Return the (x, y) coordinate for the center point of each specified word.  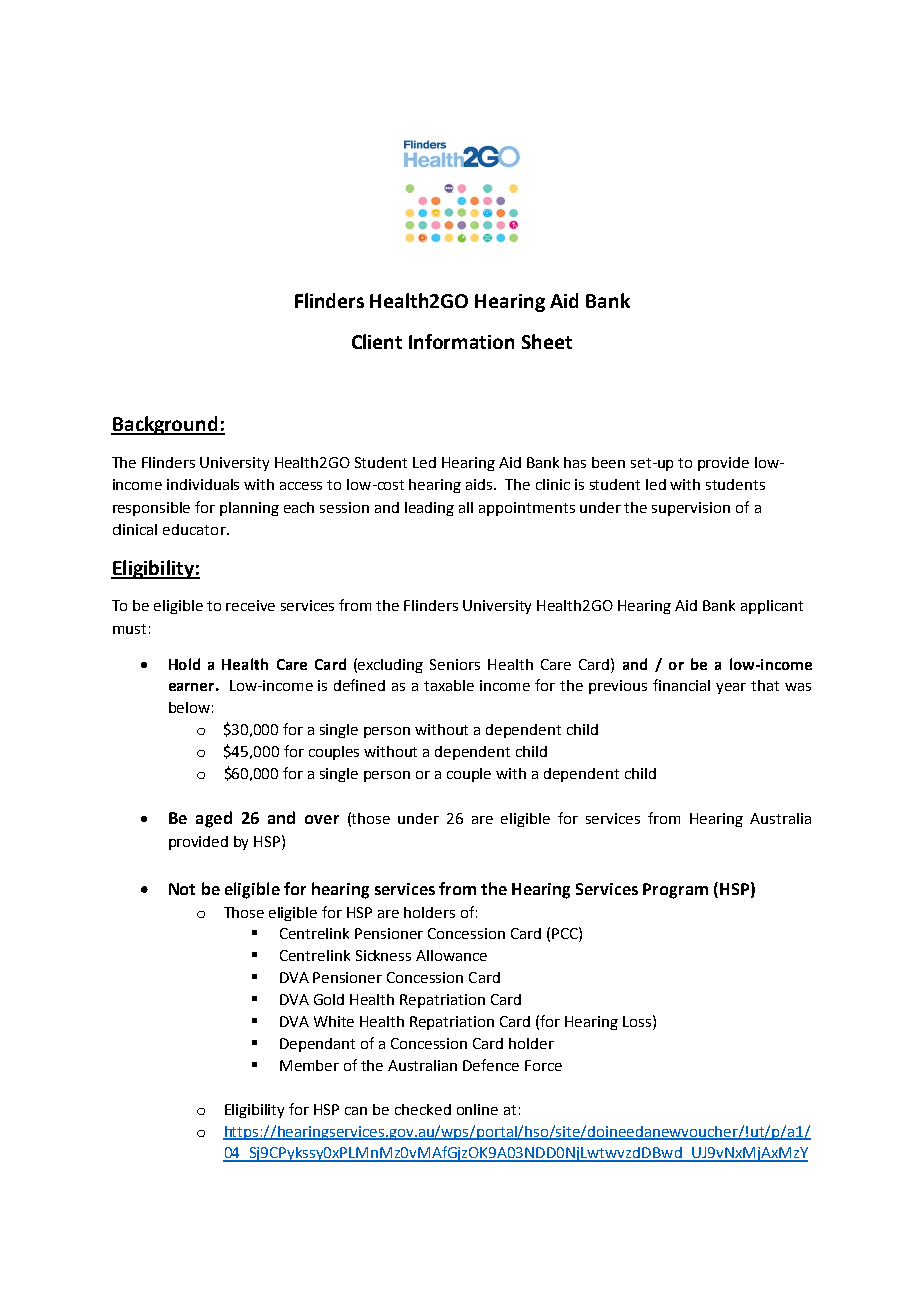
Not (182, 889)
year (731, 688)
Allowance (451, 955)
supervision (691, 509)
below (189, 707)
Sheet (547, 341)
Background (165, 425)
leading (429, 509)
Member (309, 1065)
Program (675, 891)
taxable (449, 685)
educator (195, 529)
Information (461, 341)
